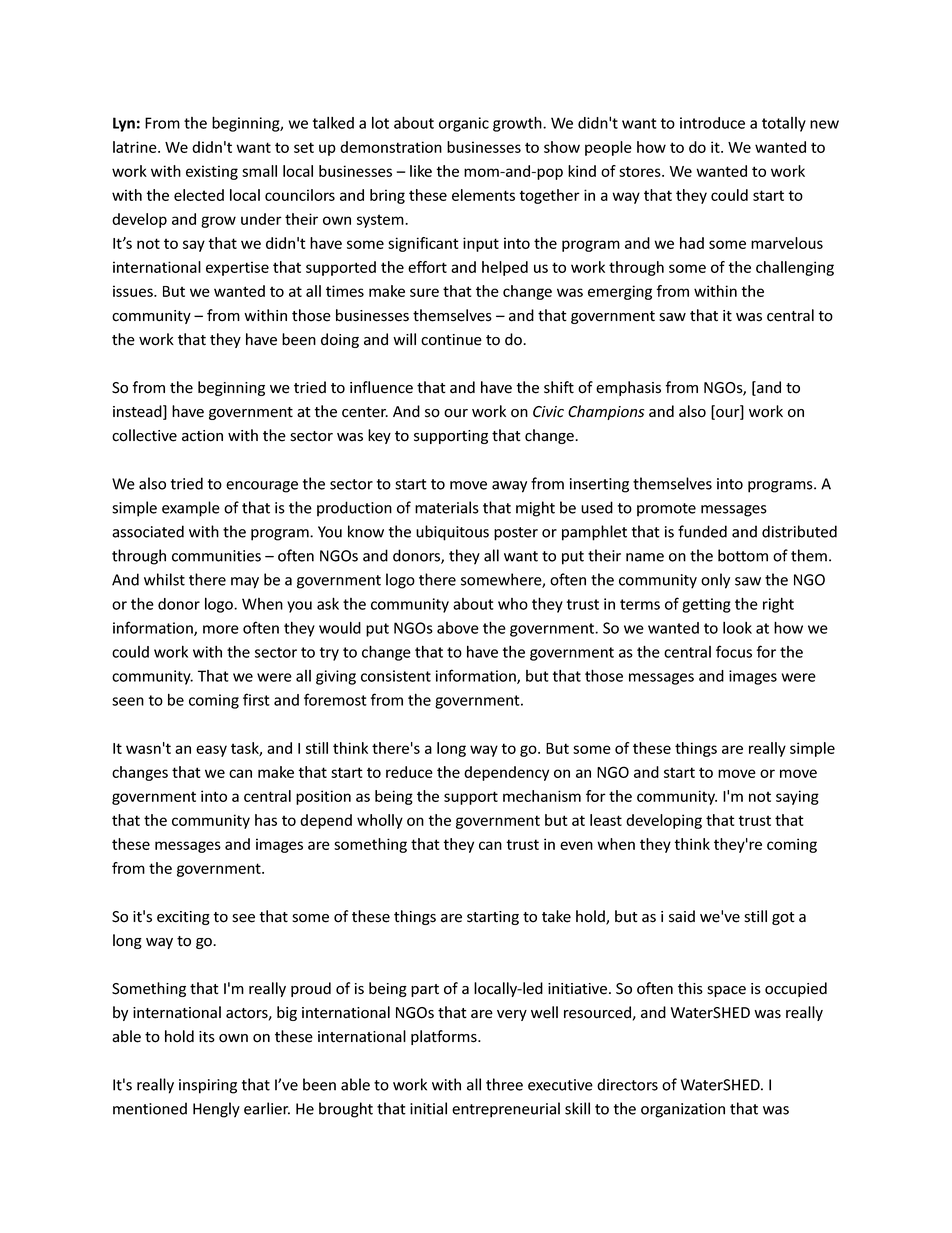 The height and width of the image is (1233, 952). I want to click on above, so click(458, 628).
